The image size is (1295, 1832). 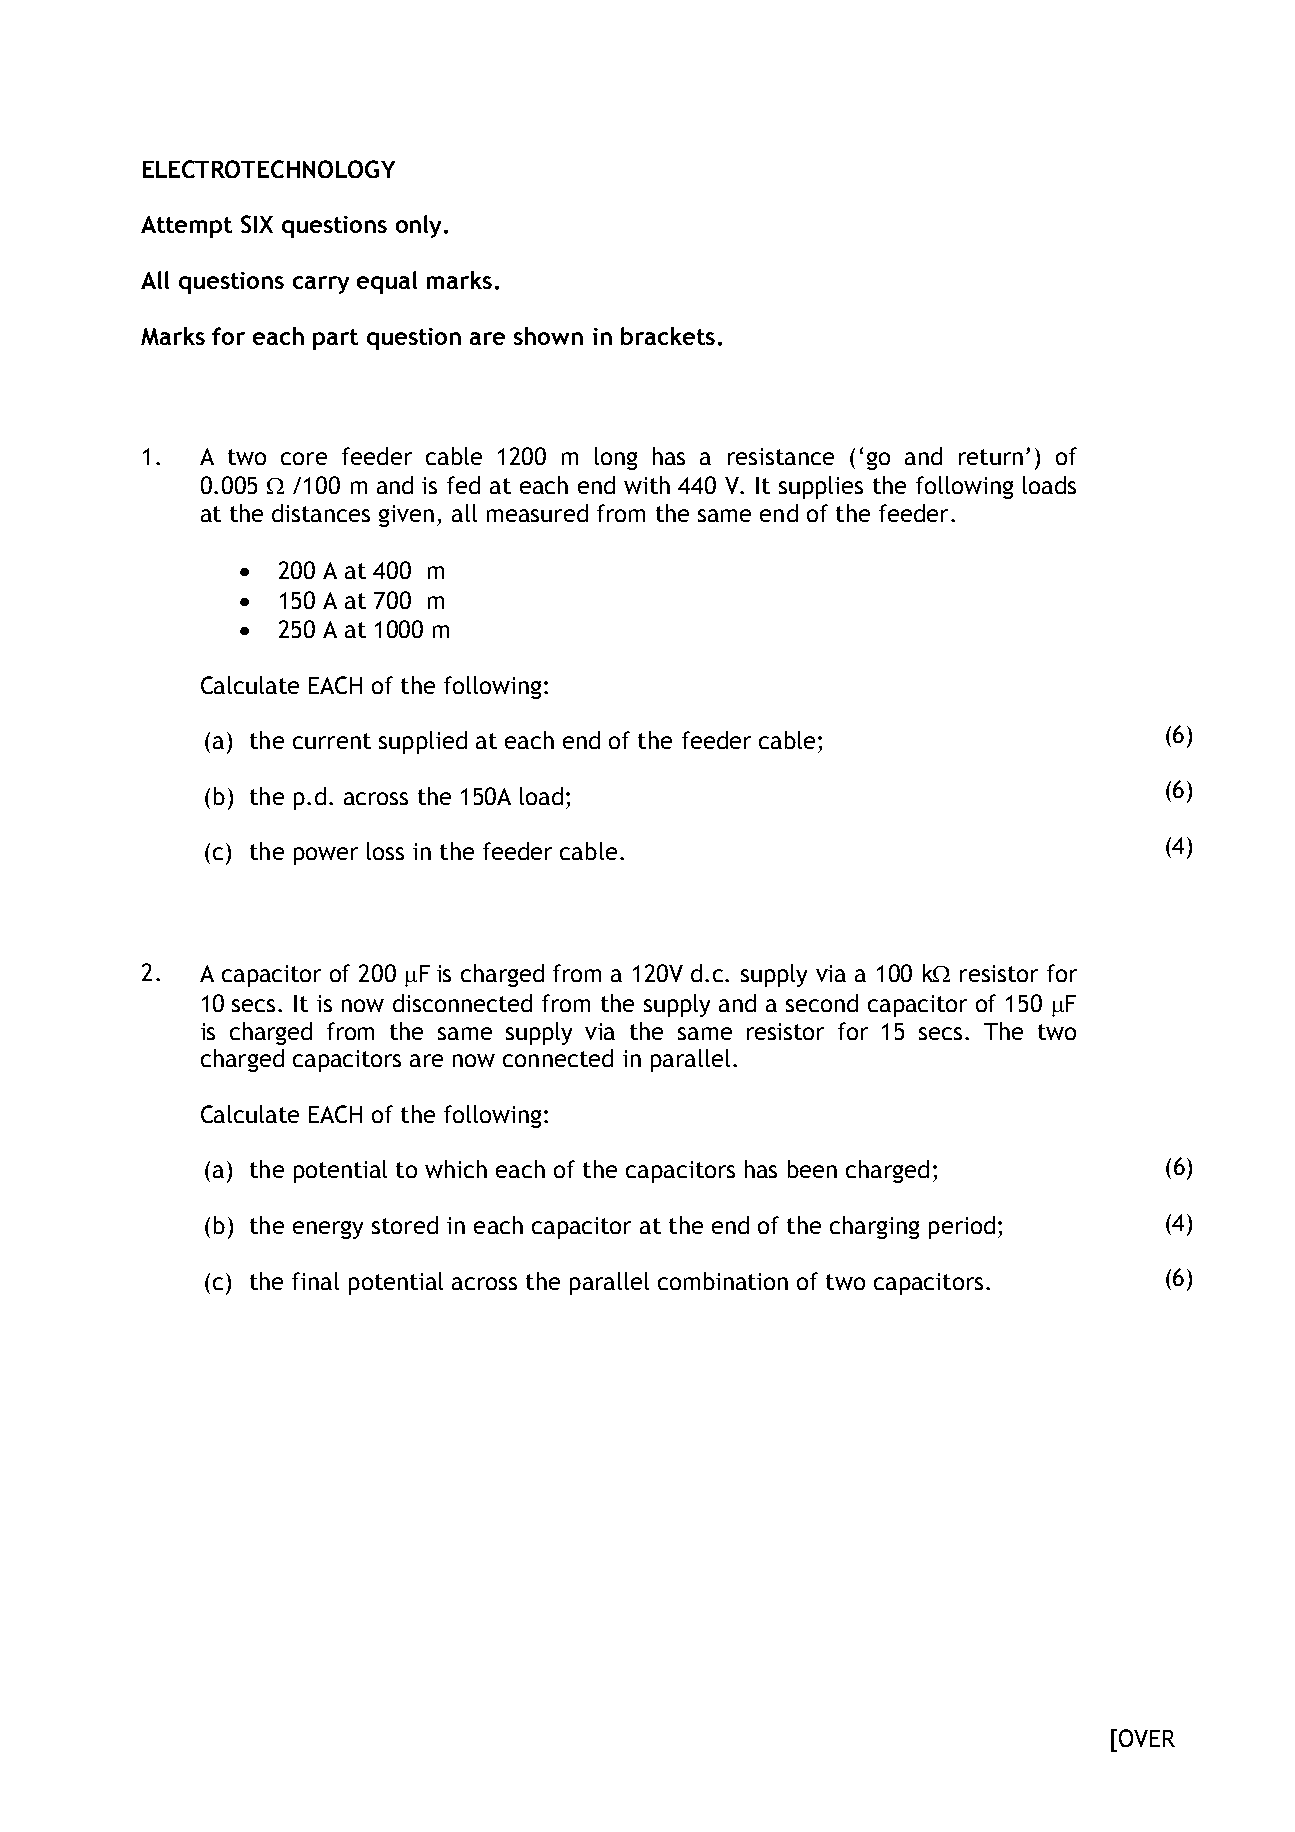 I want to click on return, so click(x=991, y=457).
